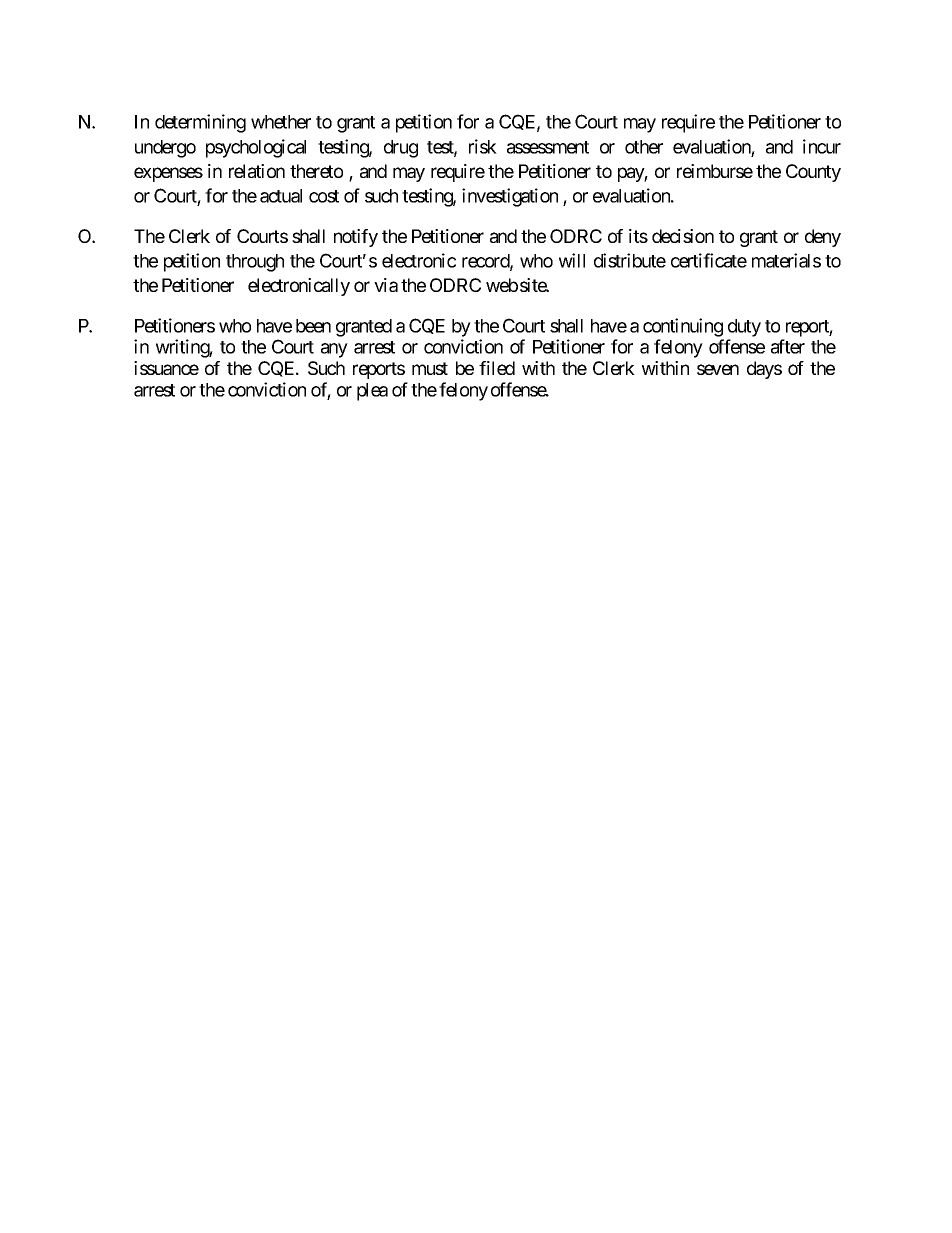 The height and width of the document is (1233, 952). I want to click on duty, so click(744, 328).
